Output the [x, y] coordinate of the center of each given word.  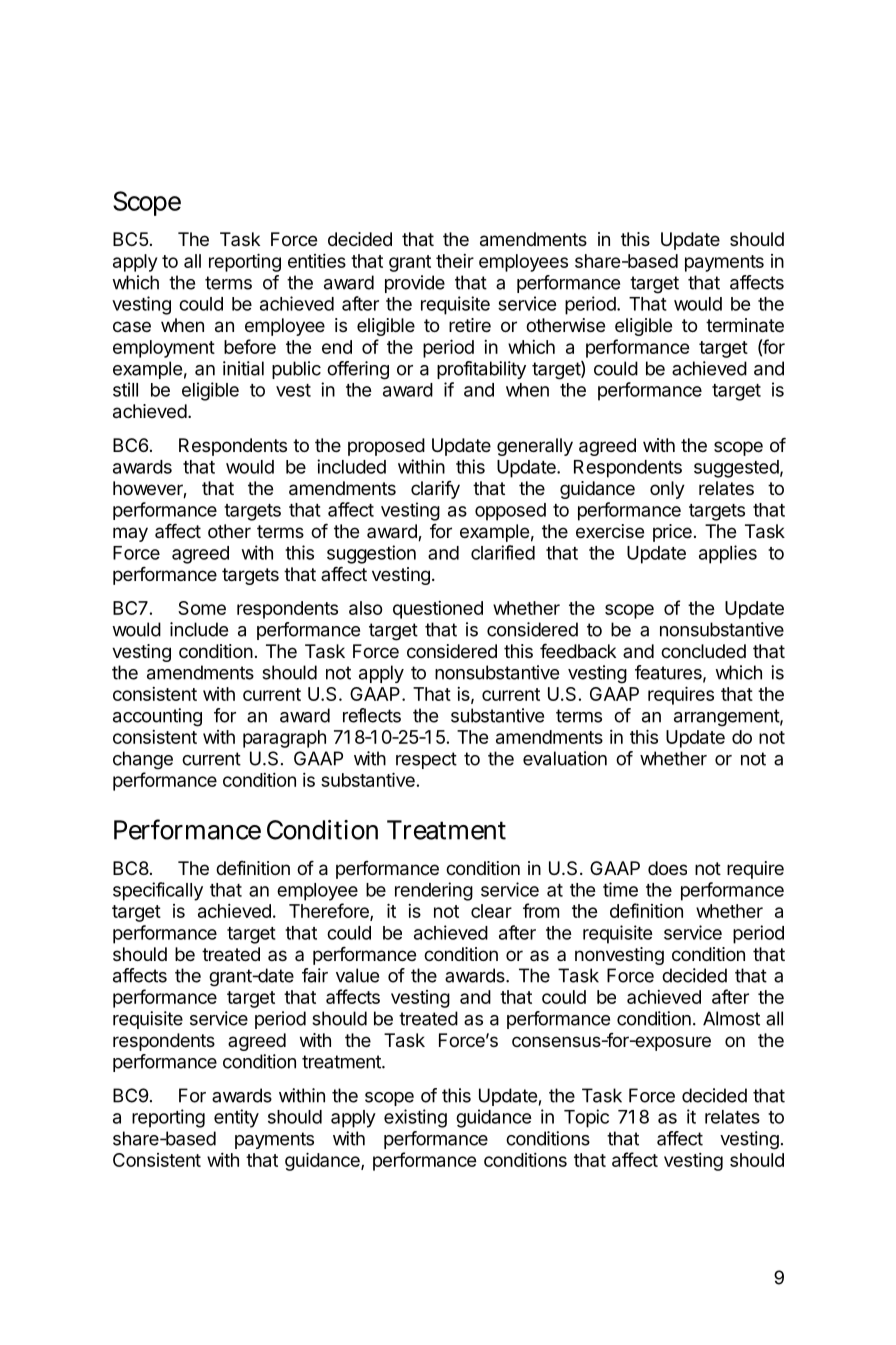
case [132, 326]
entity [236, 1118]
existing [415, 1118]
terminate [745, 325]
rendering [434, 891]
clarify [435, 490]
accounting [157, 717]
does [667, 868]
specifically [158, 891]
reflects [372, 715]
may [130, 534]
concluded [703, 651]
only [667, 490]
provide [415, 284]
